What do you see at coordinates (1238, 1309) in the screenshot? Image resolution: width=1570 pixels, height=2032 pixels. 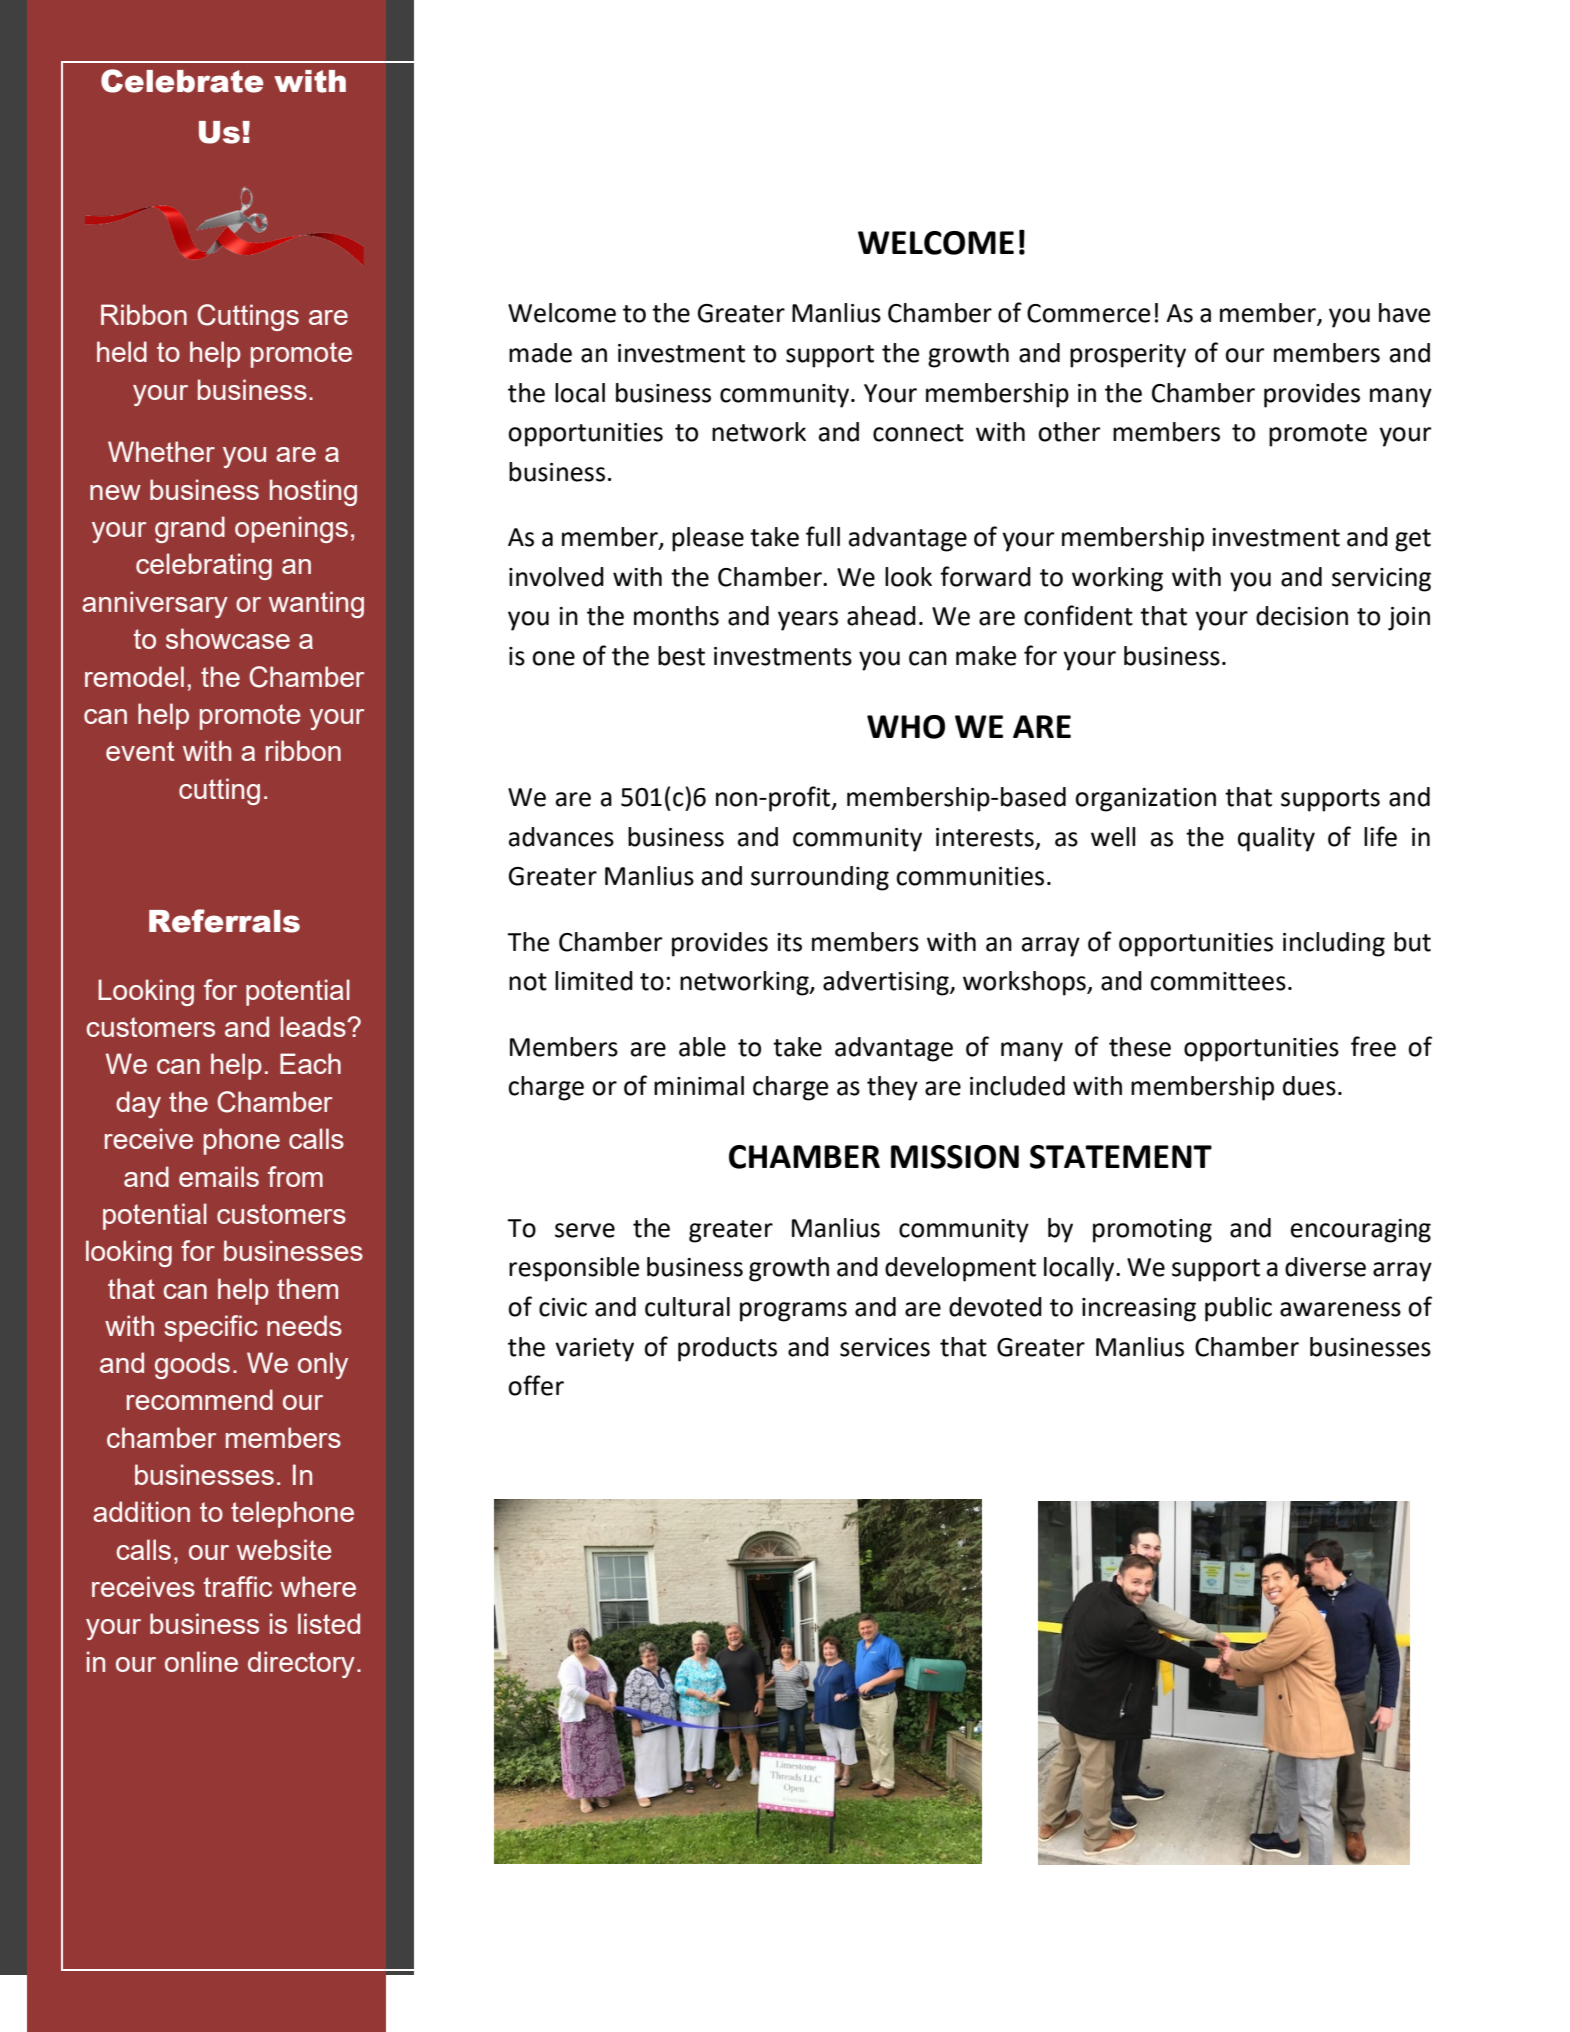 I see `public` at bounding box center [1238, 1309].
